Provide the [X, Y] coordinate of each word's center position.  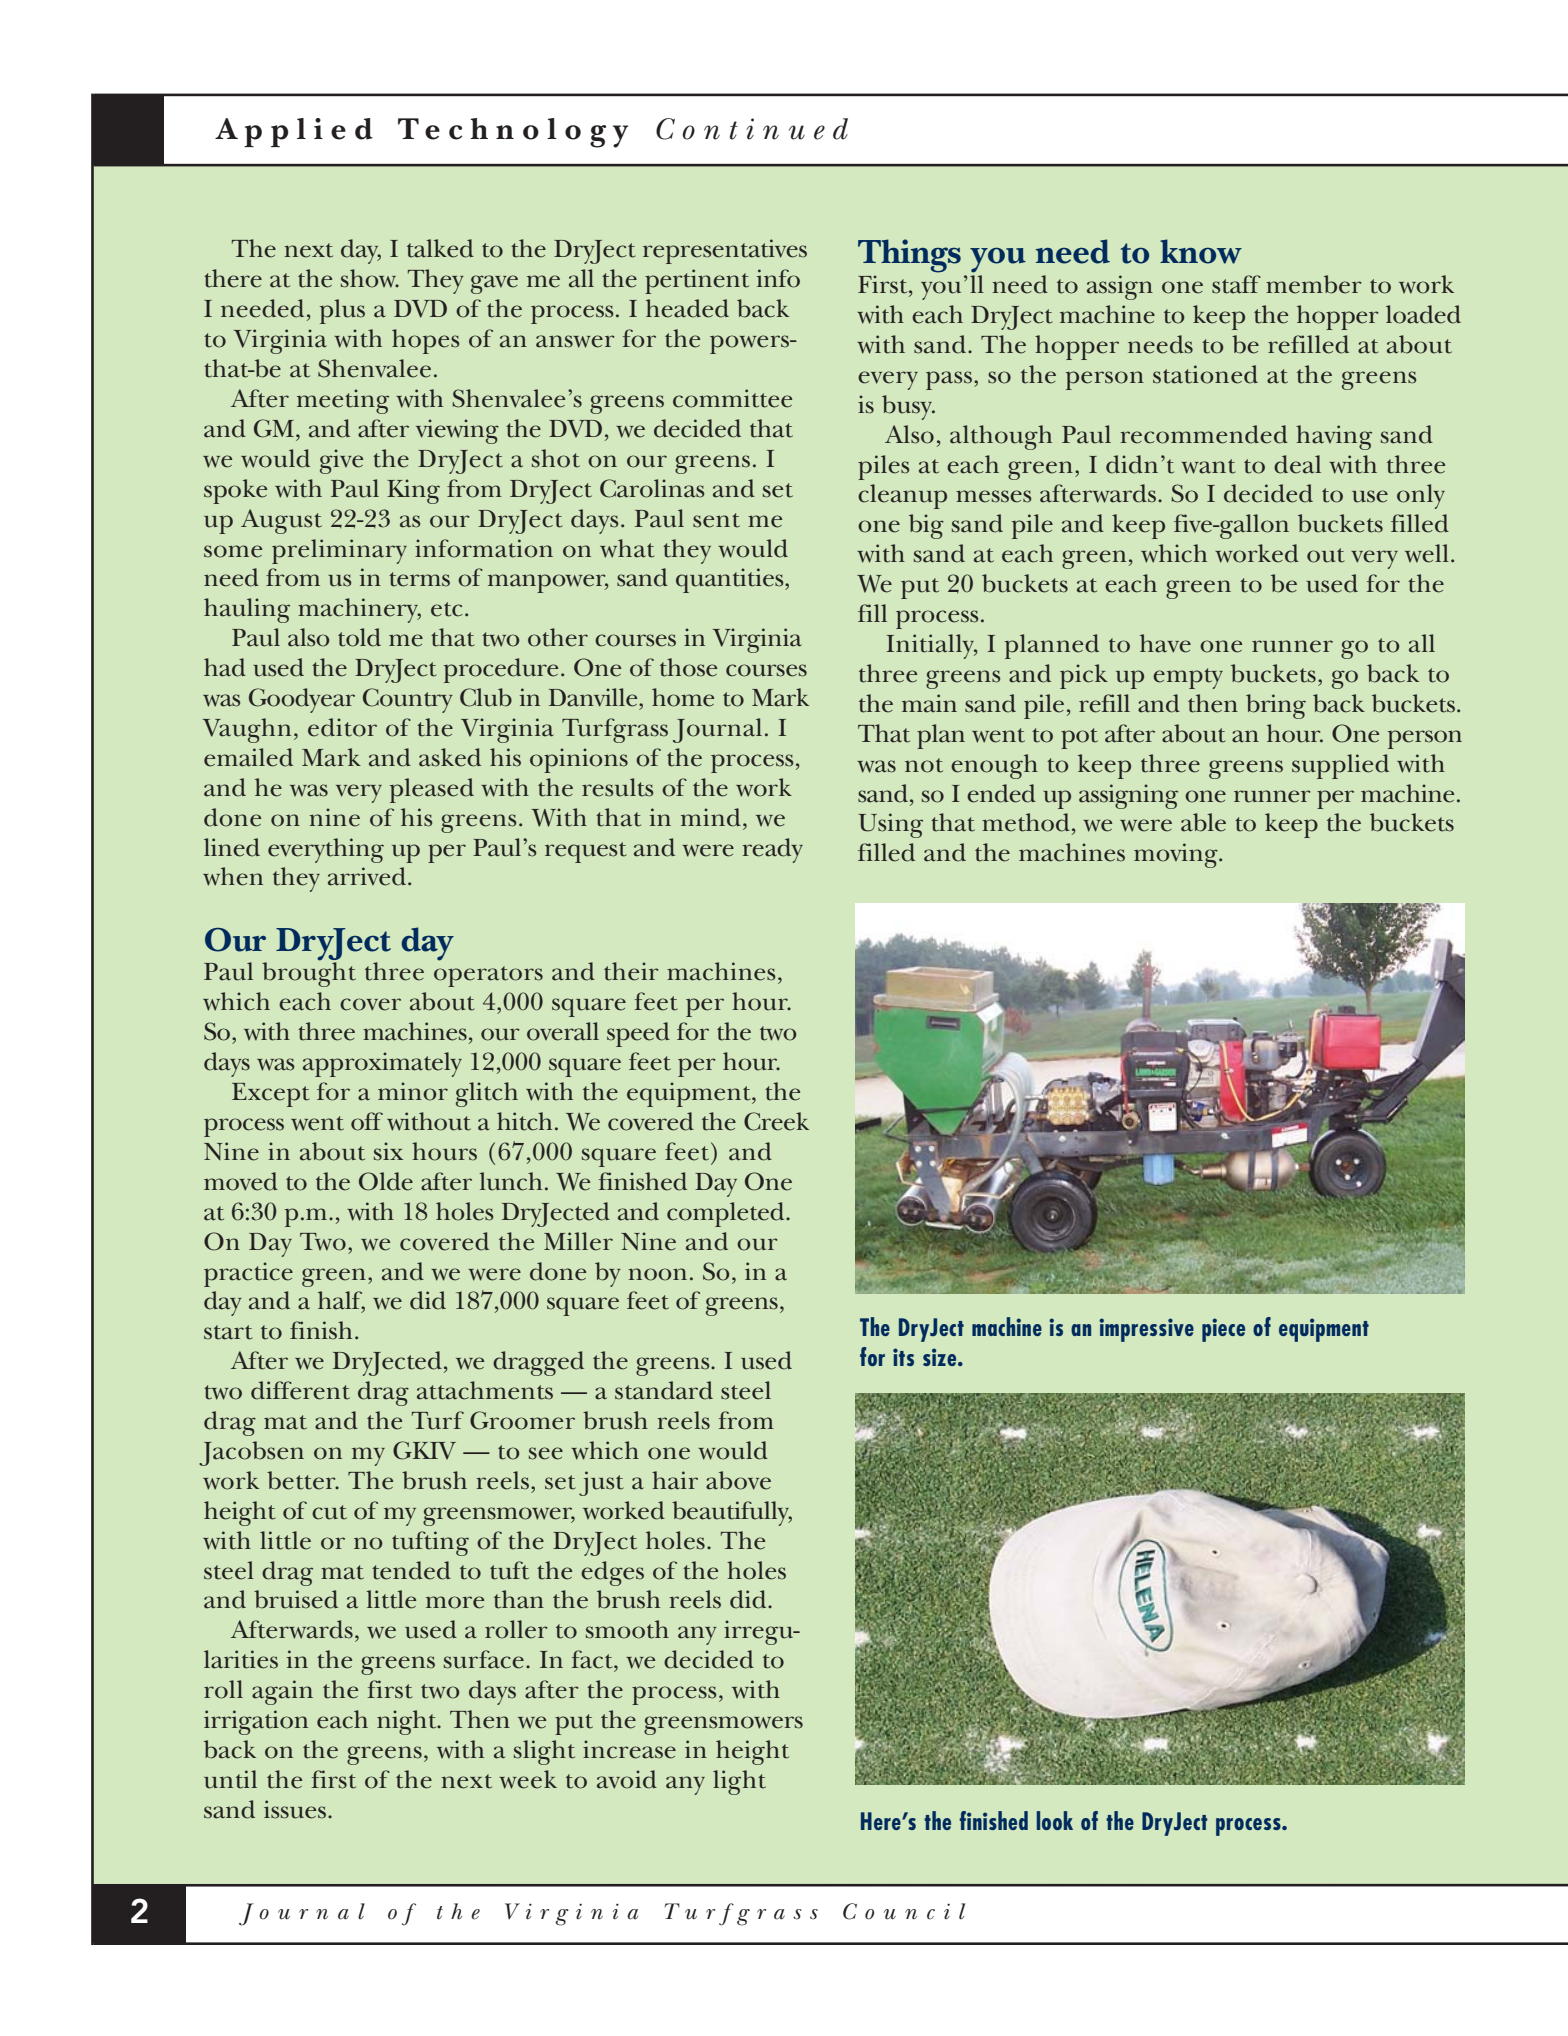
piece [1223, 1330]
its [903, 1357]
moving [1177, 855]
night [408, 1722]
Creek [776, 1121]
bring [1276, 706]
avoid [627, 1779]
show [370, 278]
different [300, 1390]
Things [909, 256]
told [359, 637]
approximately [382, 1064]
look [1055, 1820]
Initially [931, 646]
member [1314, 284]
